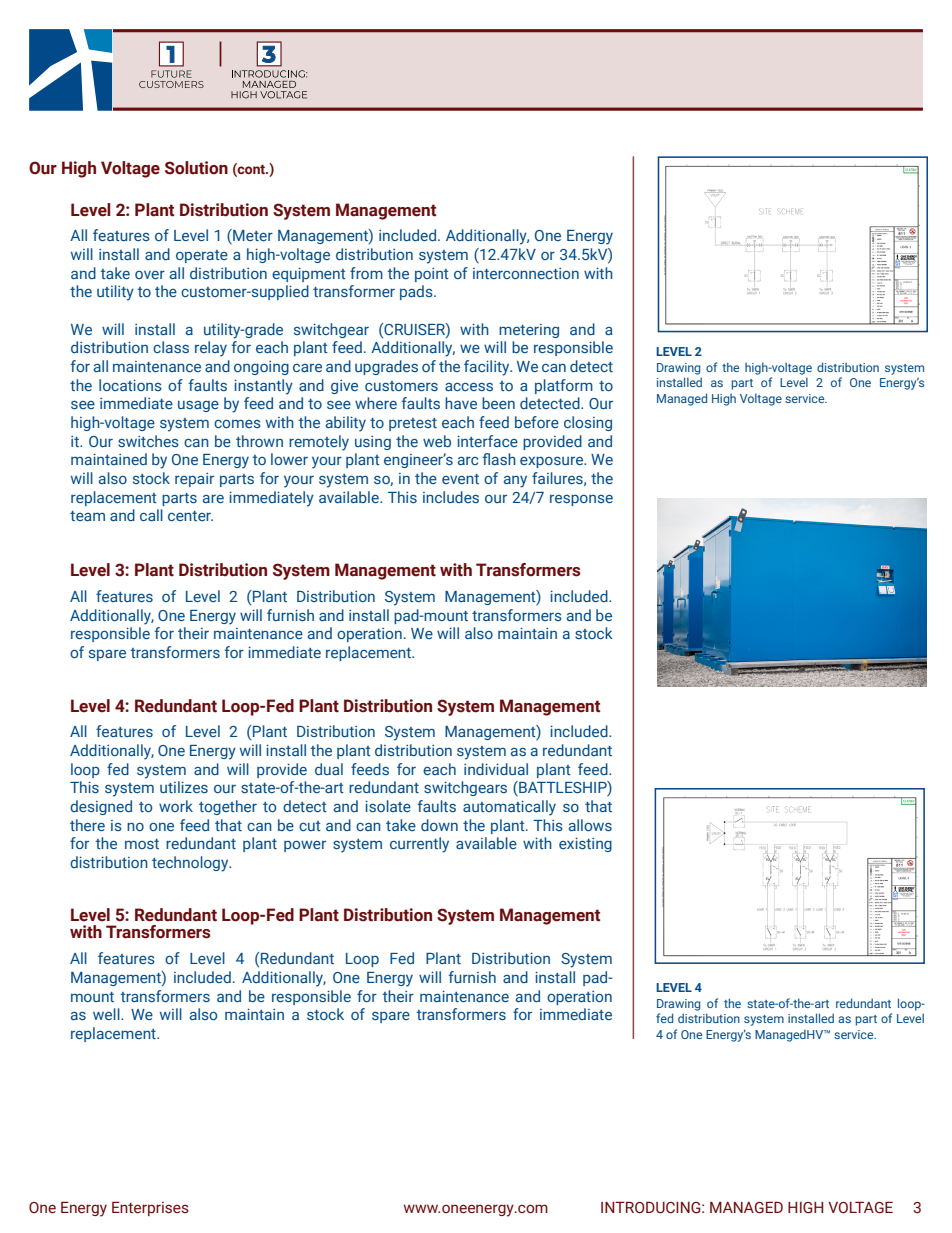 The image size is (952, 1233). Describe the element at coordinates (107, 1014) in the document. I see `well` at that location.
